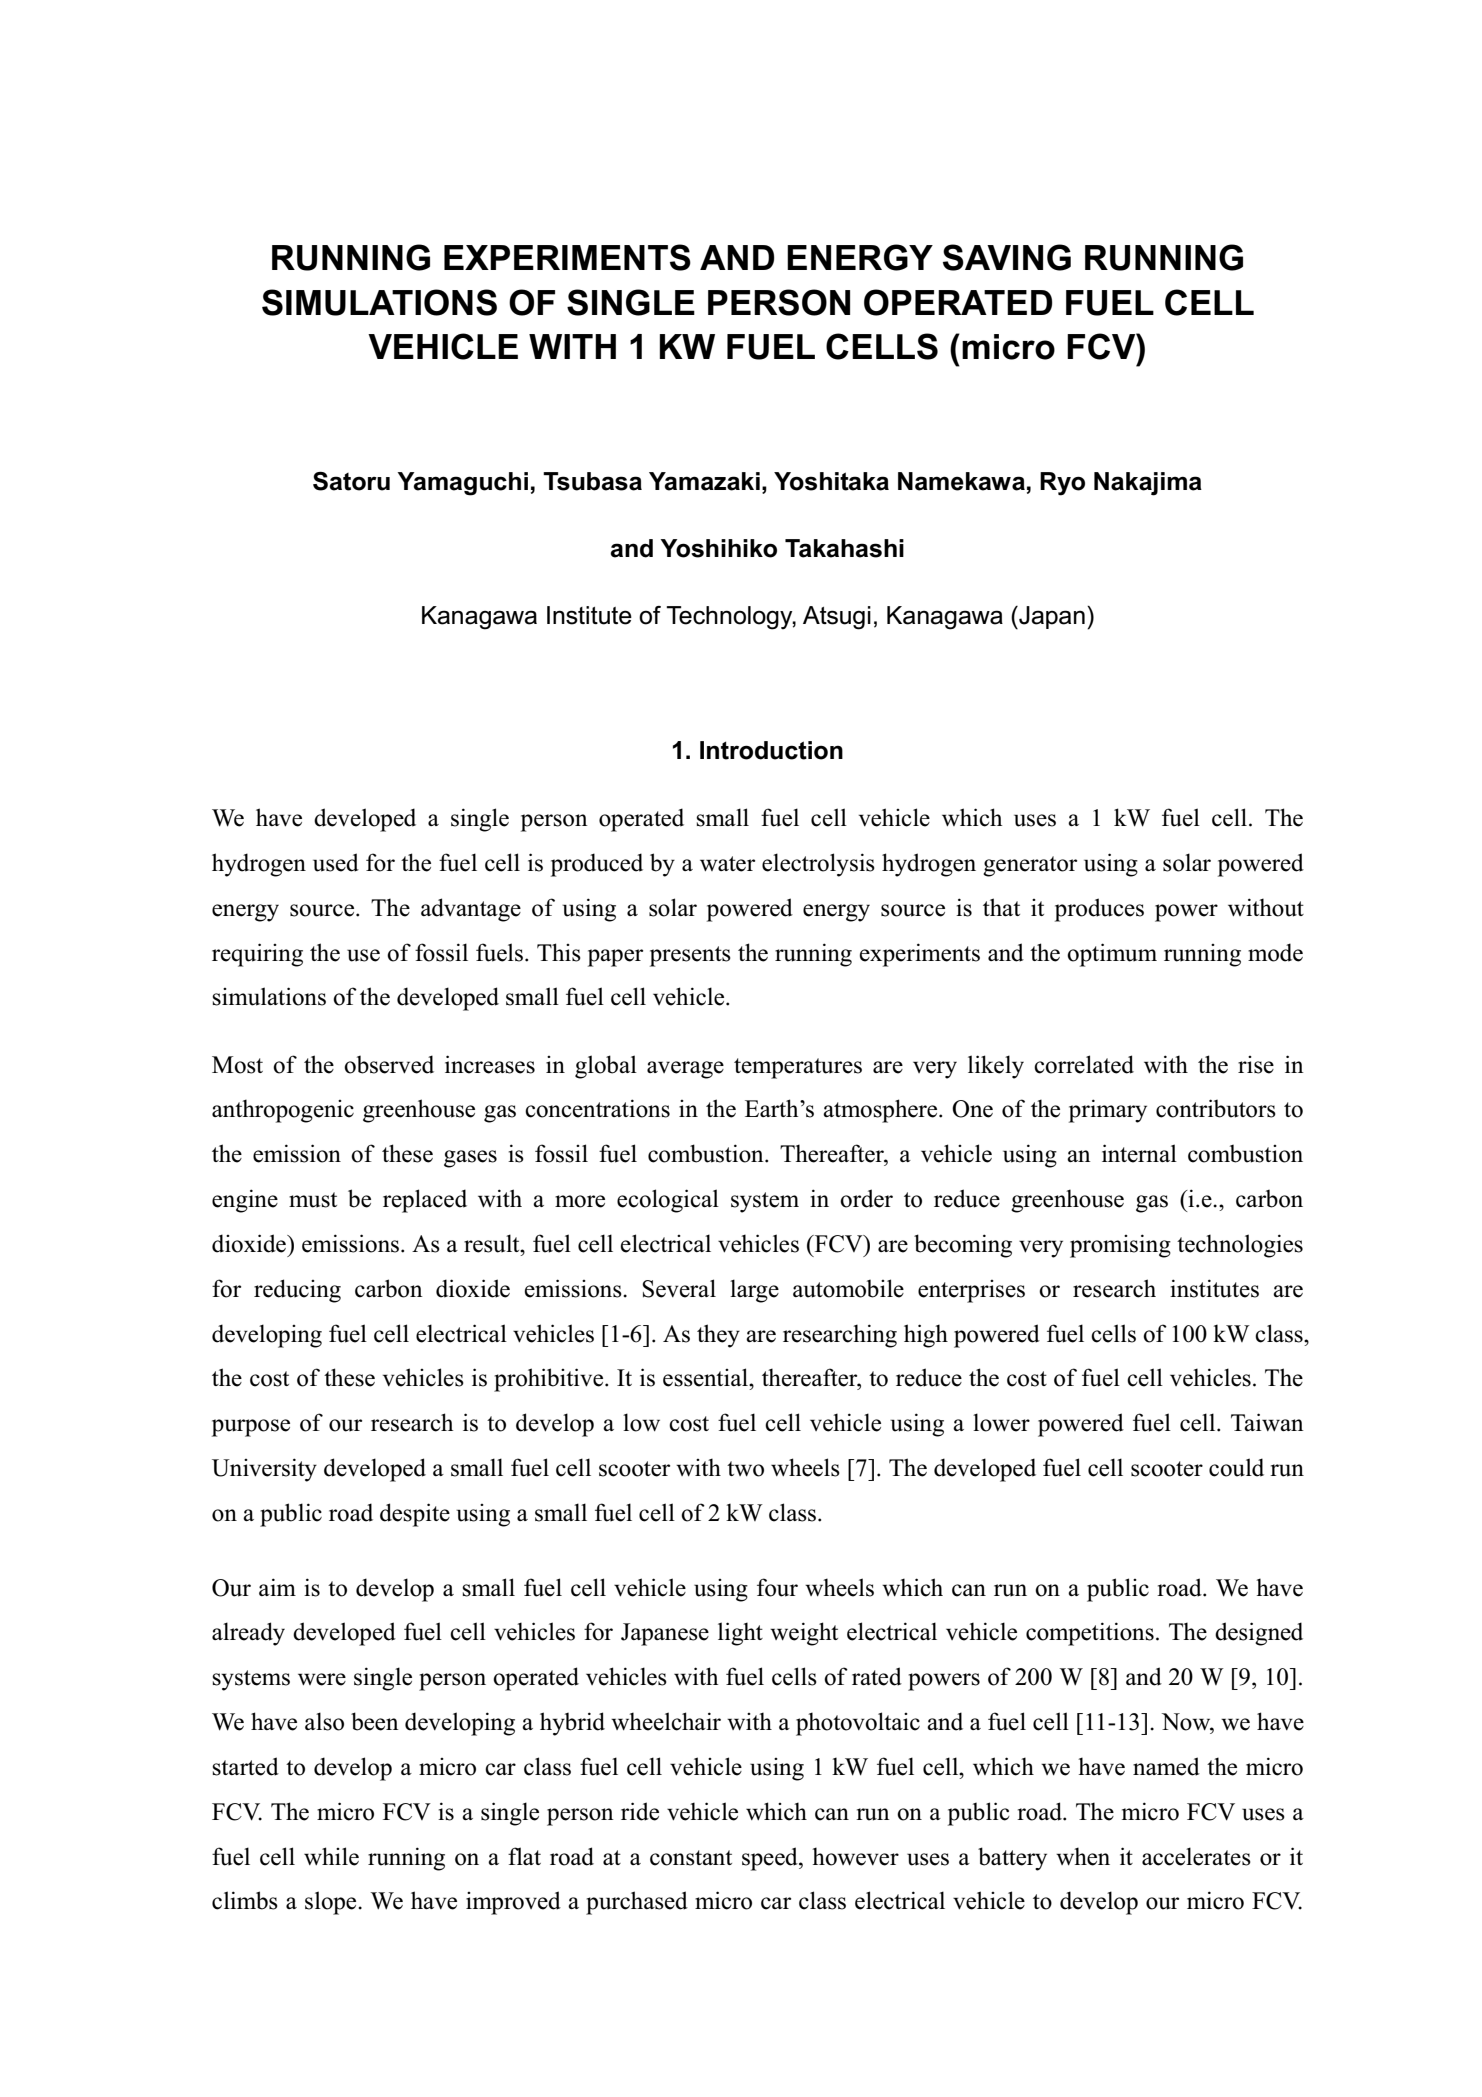 This document has width=1482, height=2097. Describe the element at coordinates (336, 862) in the document. I see `used` at that location.
